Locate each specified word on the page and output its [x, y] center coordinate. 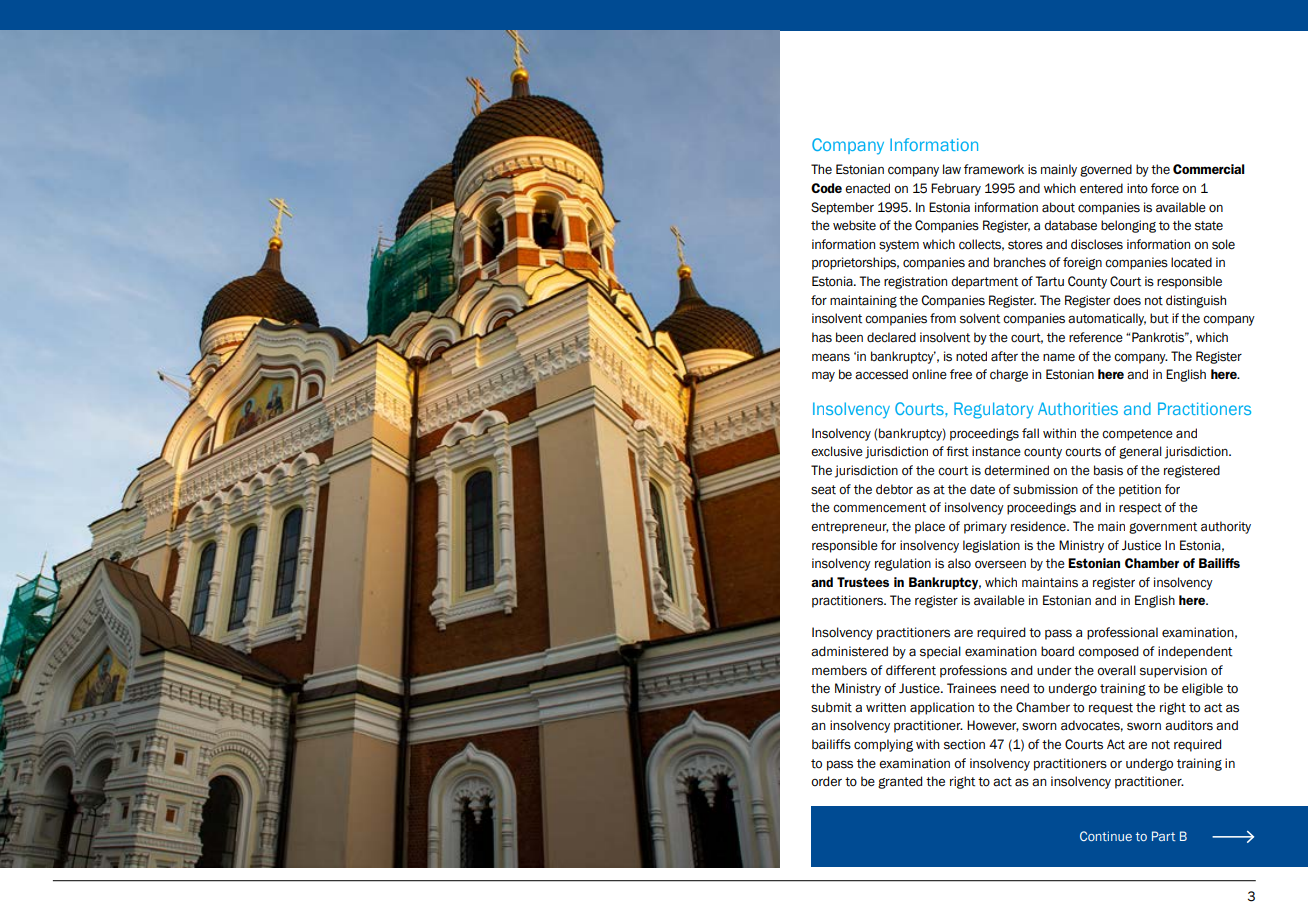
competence [1137, 435]
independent [1195, 652]
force [1165, 188]
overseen [1000, 565]
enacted [867, 188]
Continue [1106, 836]
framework [994, 169]
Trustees [863, 582]
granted [900, 782]
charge [1009, 375]
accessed [881, 374]
